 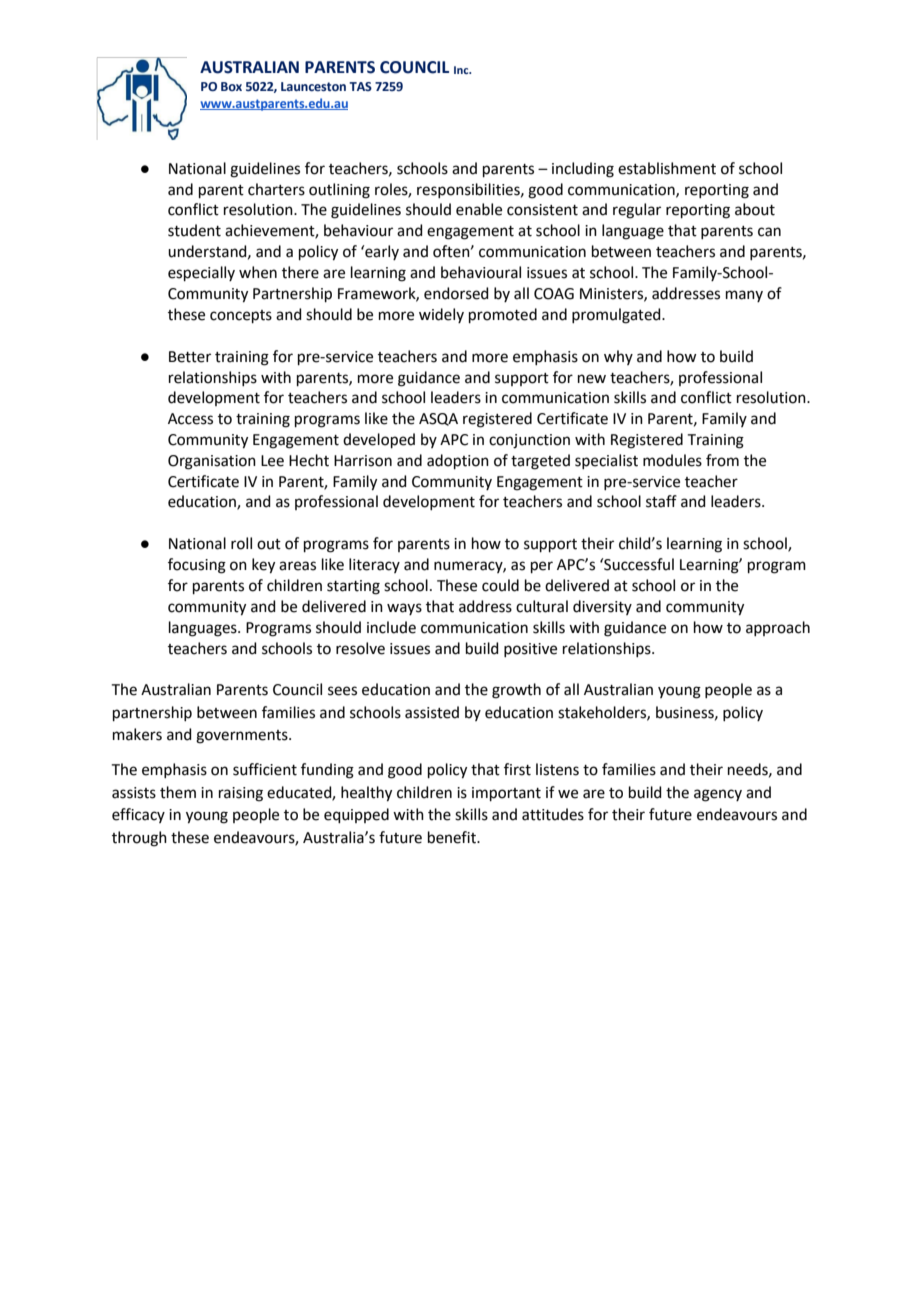 I want to click on Box, so click(x=231, y=86).
